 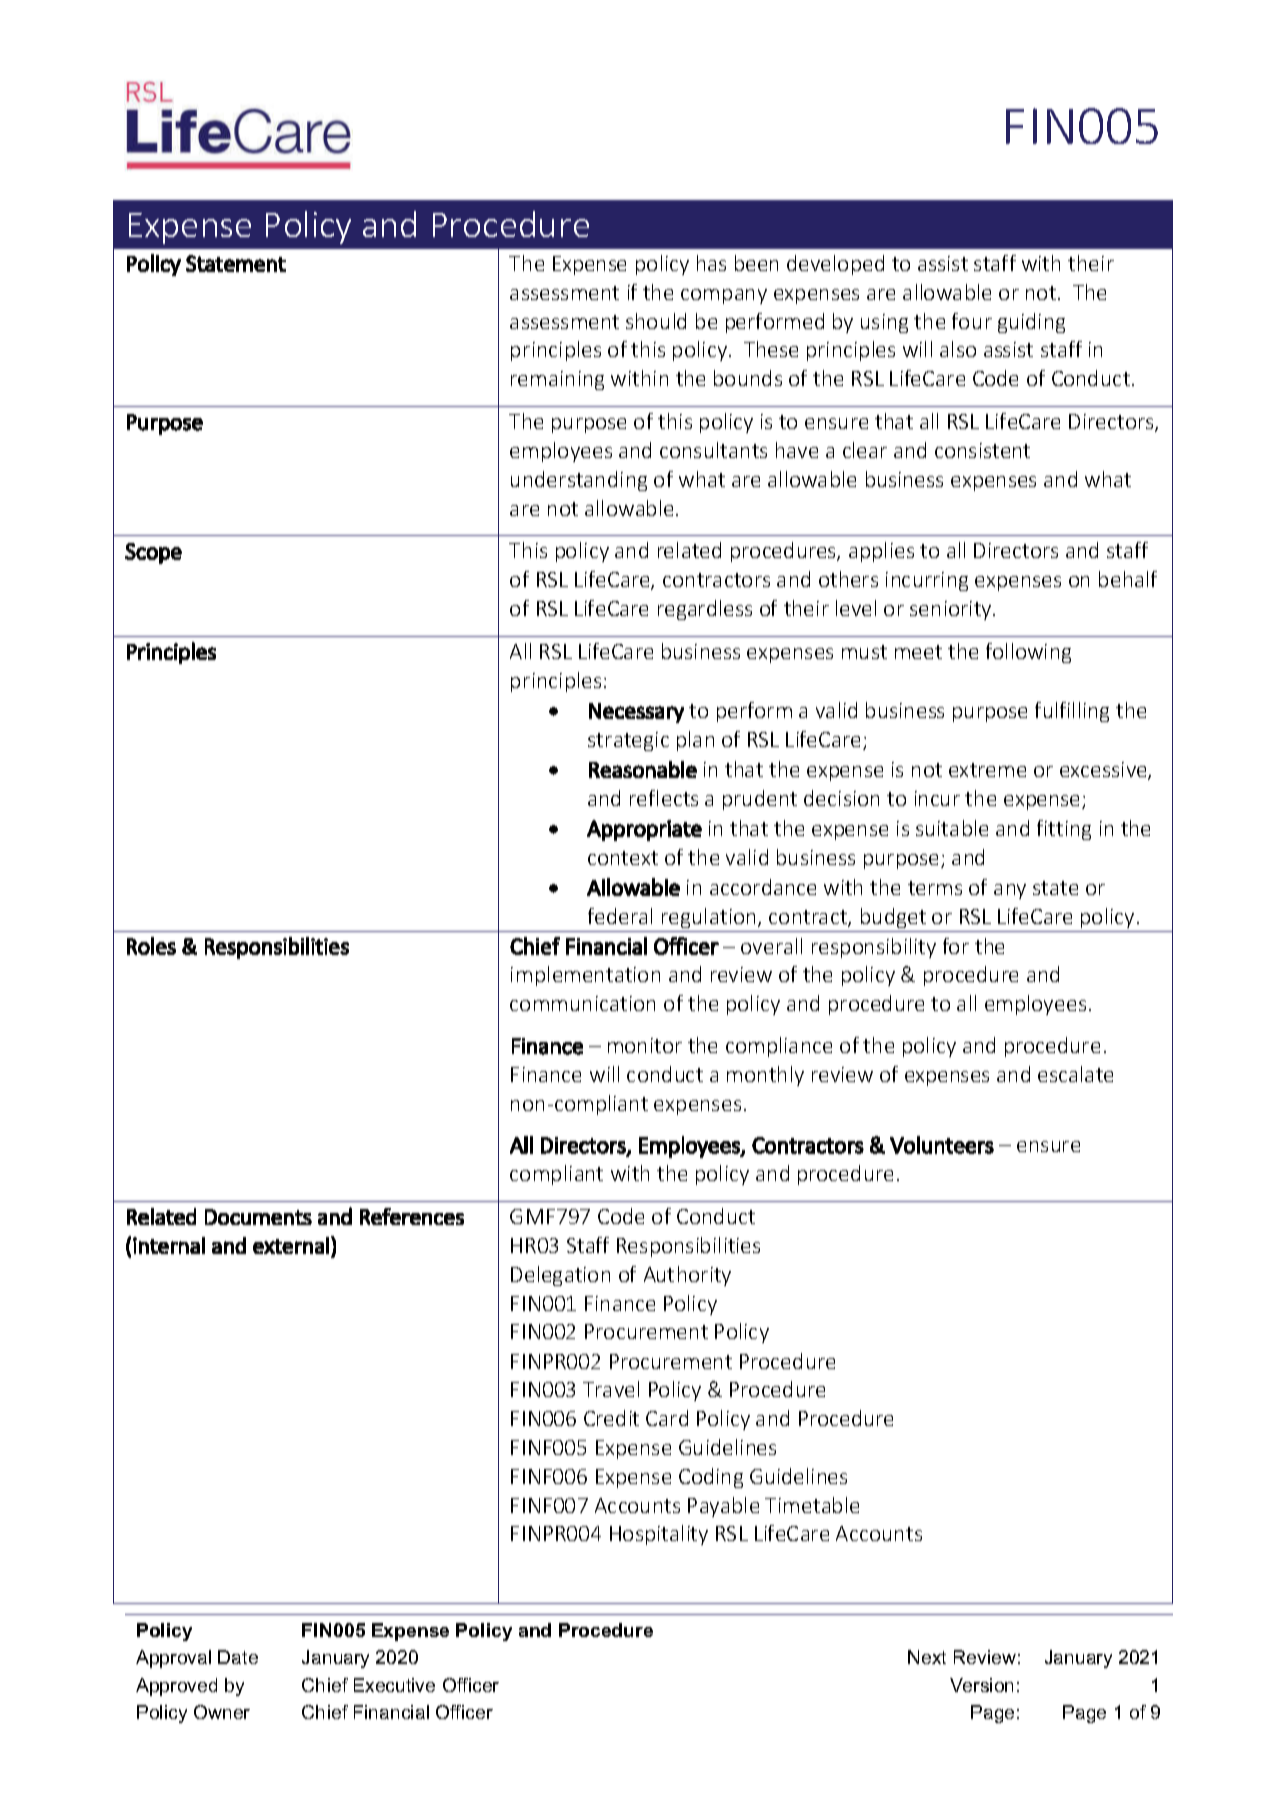 I want to click on reflects, so click(x=664, y=798).
